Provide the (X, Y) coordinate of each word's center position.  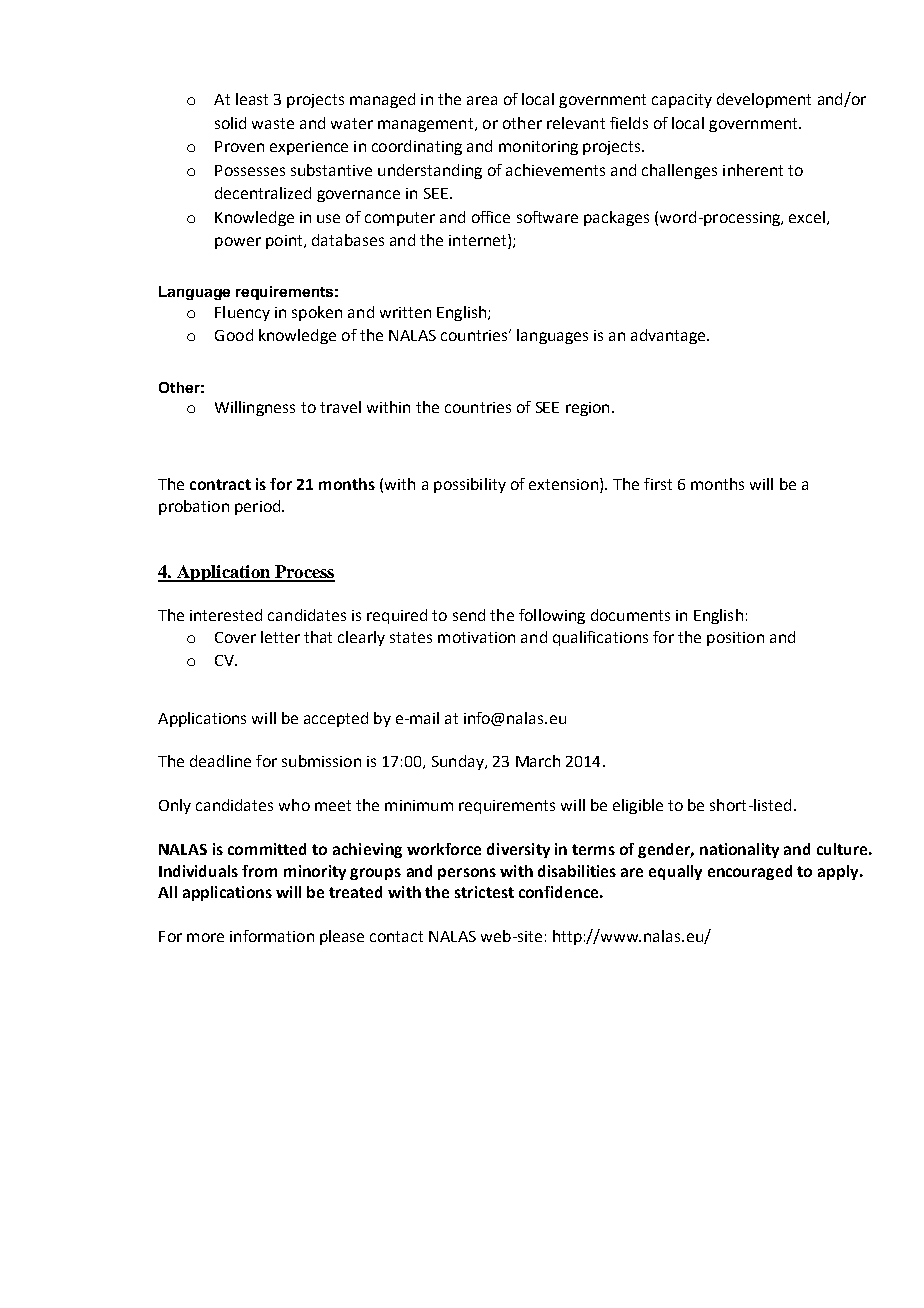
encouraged (750, 872)
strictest (484, 892)
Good (234, 335)
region (587, 409)
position (735, 639)
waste (273, 123)
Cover (235, 637)
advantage (669, 336)
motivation (476, 637)
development (764, 100)
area (482, 100)
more (205, 937)
